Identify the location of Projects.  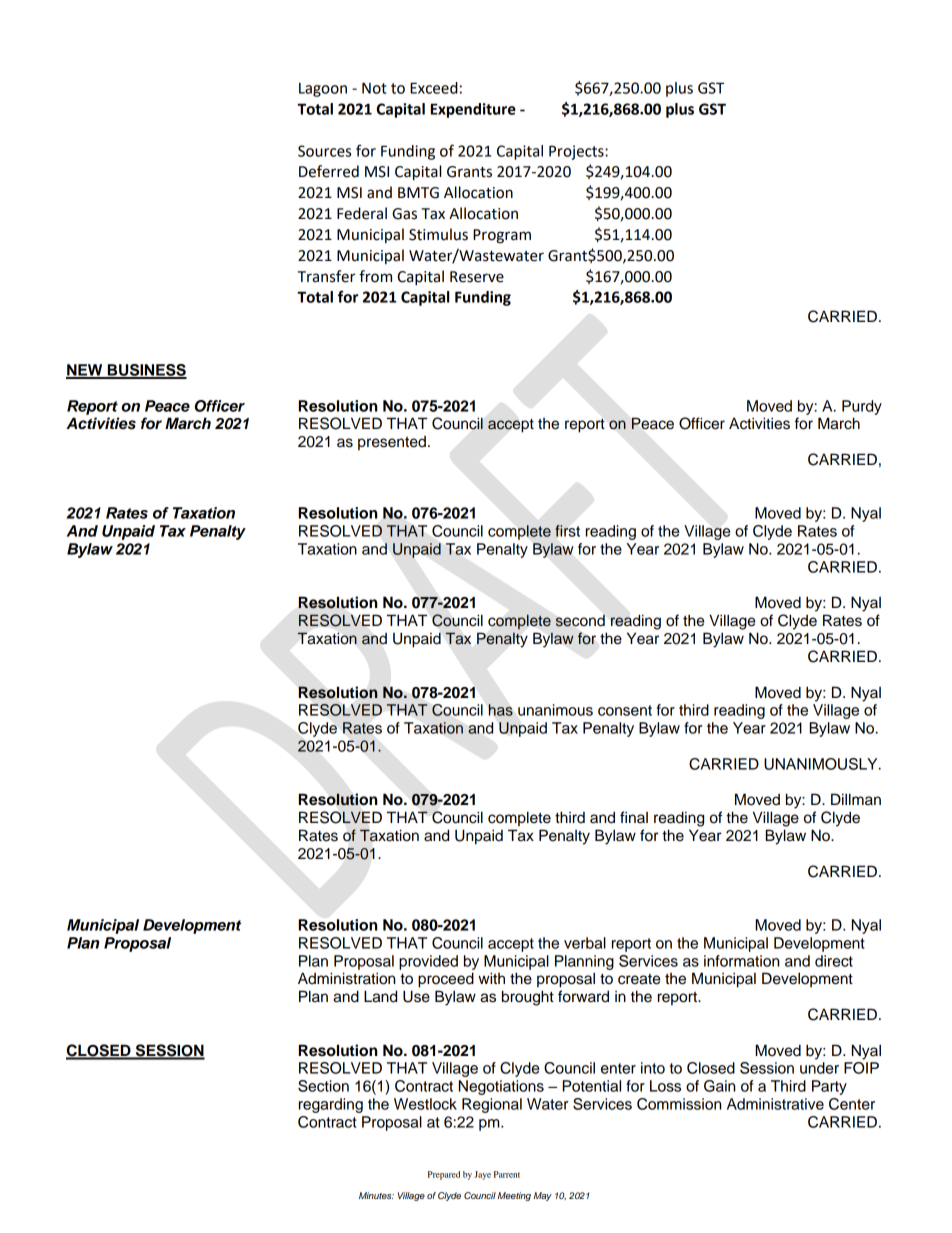
(577, 152).
